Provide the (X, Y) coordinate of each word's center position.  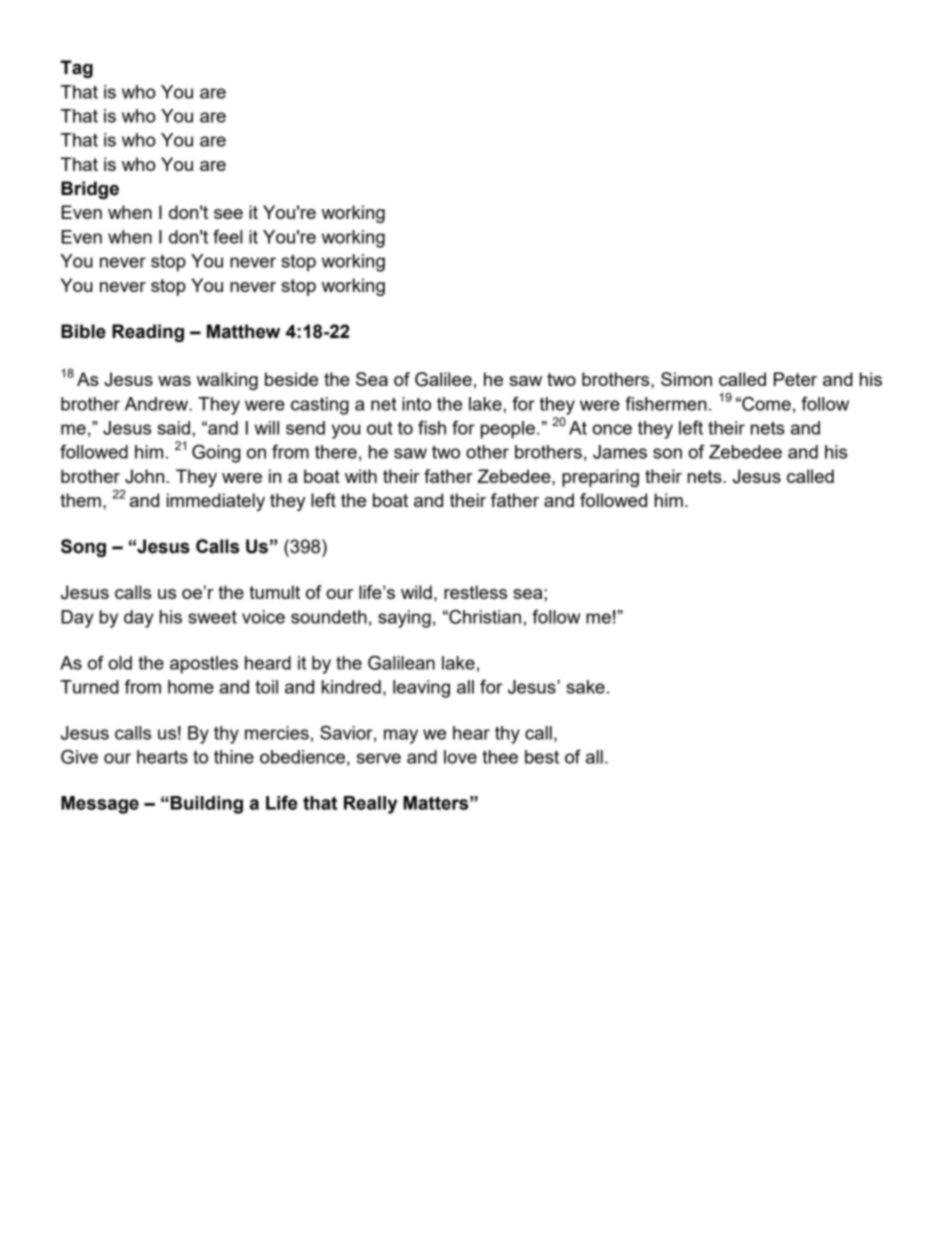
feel (227, 236)
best (542, 757)
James (620, 452)
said (173, 428)
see (228, 214)
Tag (76, 69)
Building (205, 805)
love (460, 757)
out (380, 428)
